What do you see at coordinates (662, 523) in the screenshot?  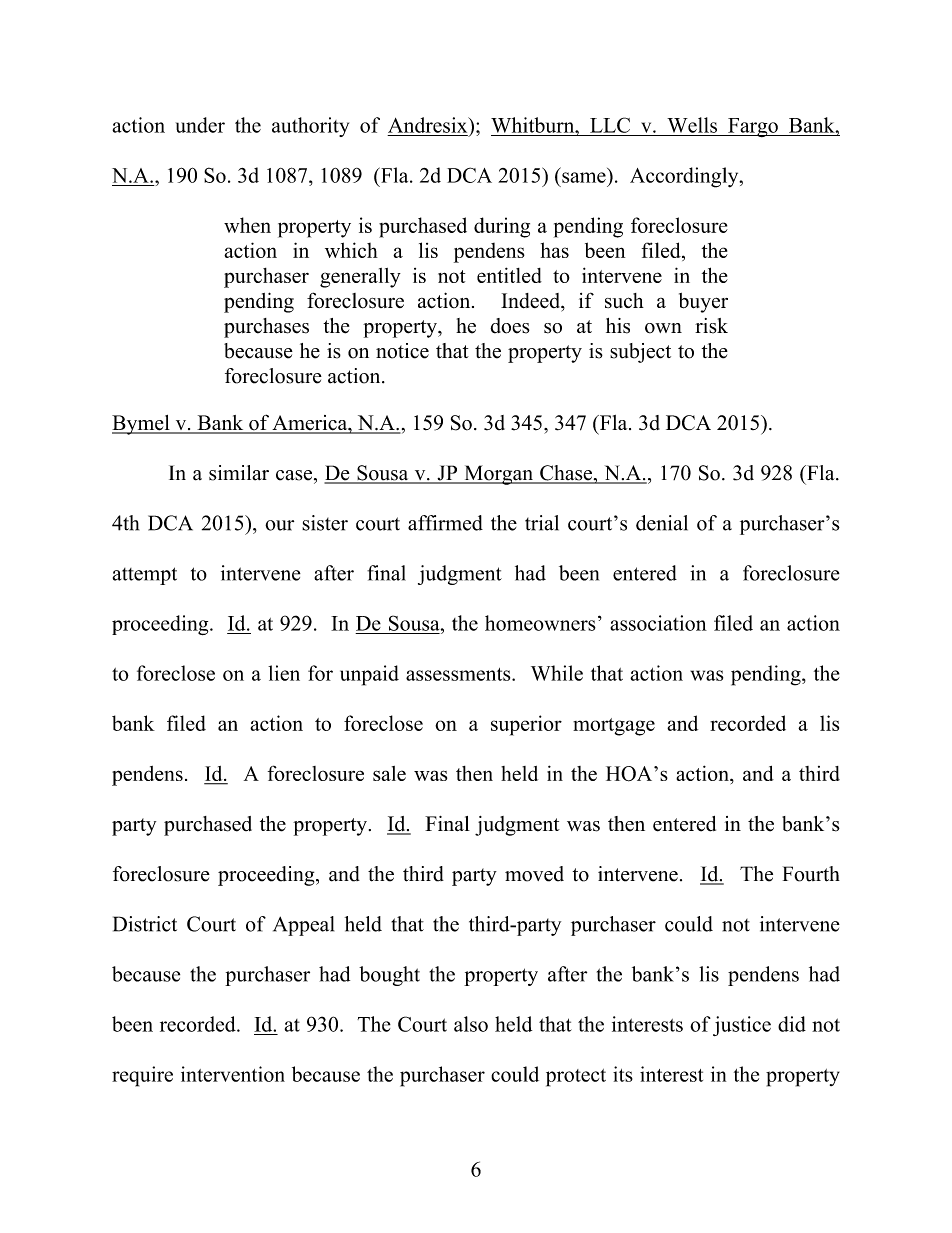 I see `denial` at bounding box center [662, 523].
